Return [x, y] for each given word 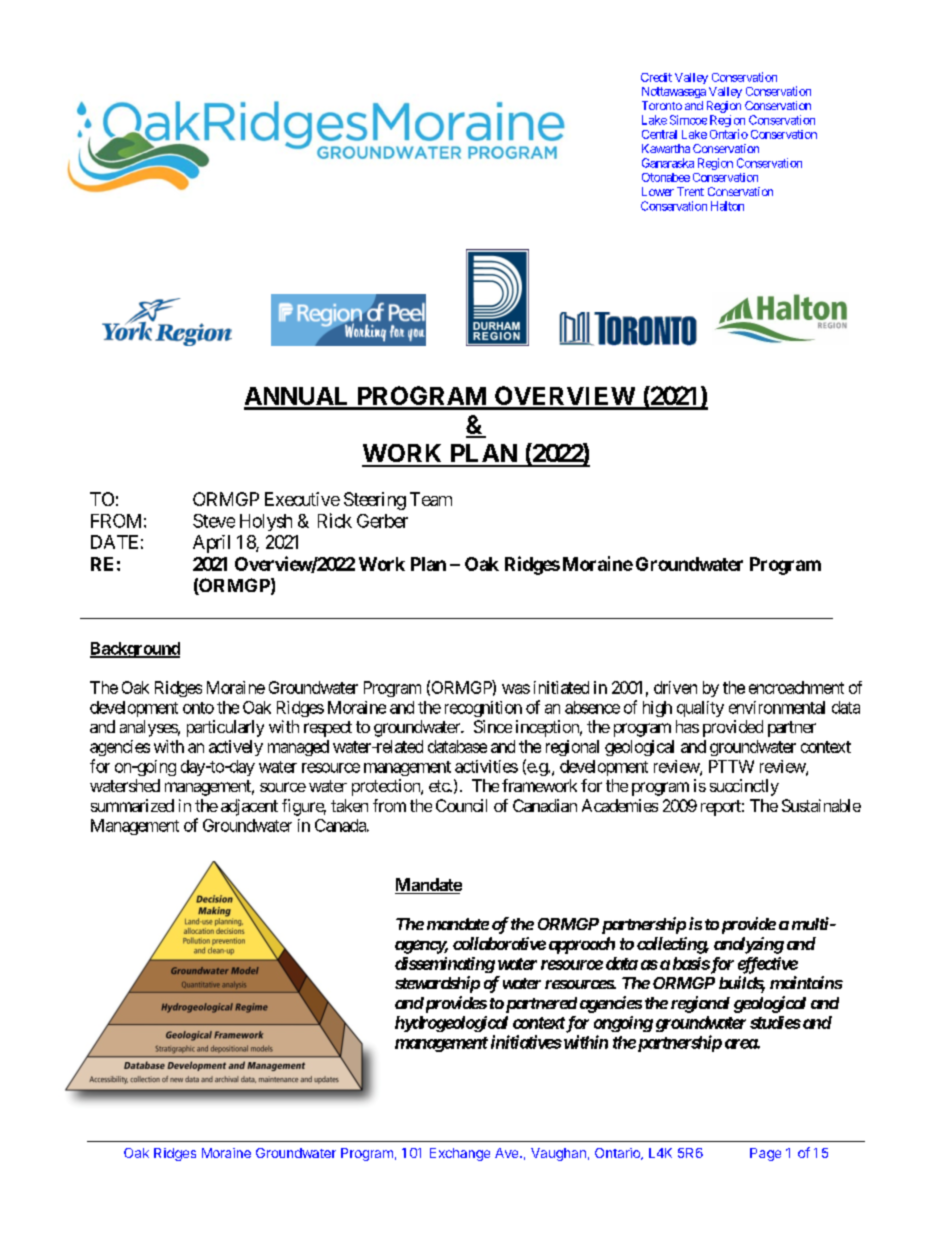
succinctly [744, 787]
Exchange [460, 1154]
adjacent [249, 807]
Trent [690, 191]
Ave [508, 1153]
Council [461, 805]
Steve [214, 521]
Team [431, 499]
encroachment [796, 687]
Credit [656, 77]
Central [659, 134]
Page [765, 1154]
